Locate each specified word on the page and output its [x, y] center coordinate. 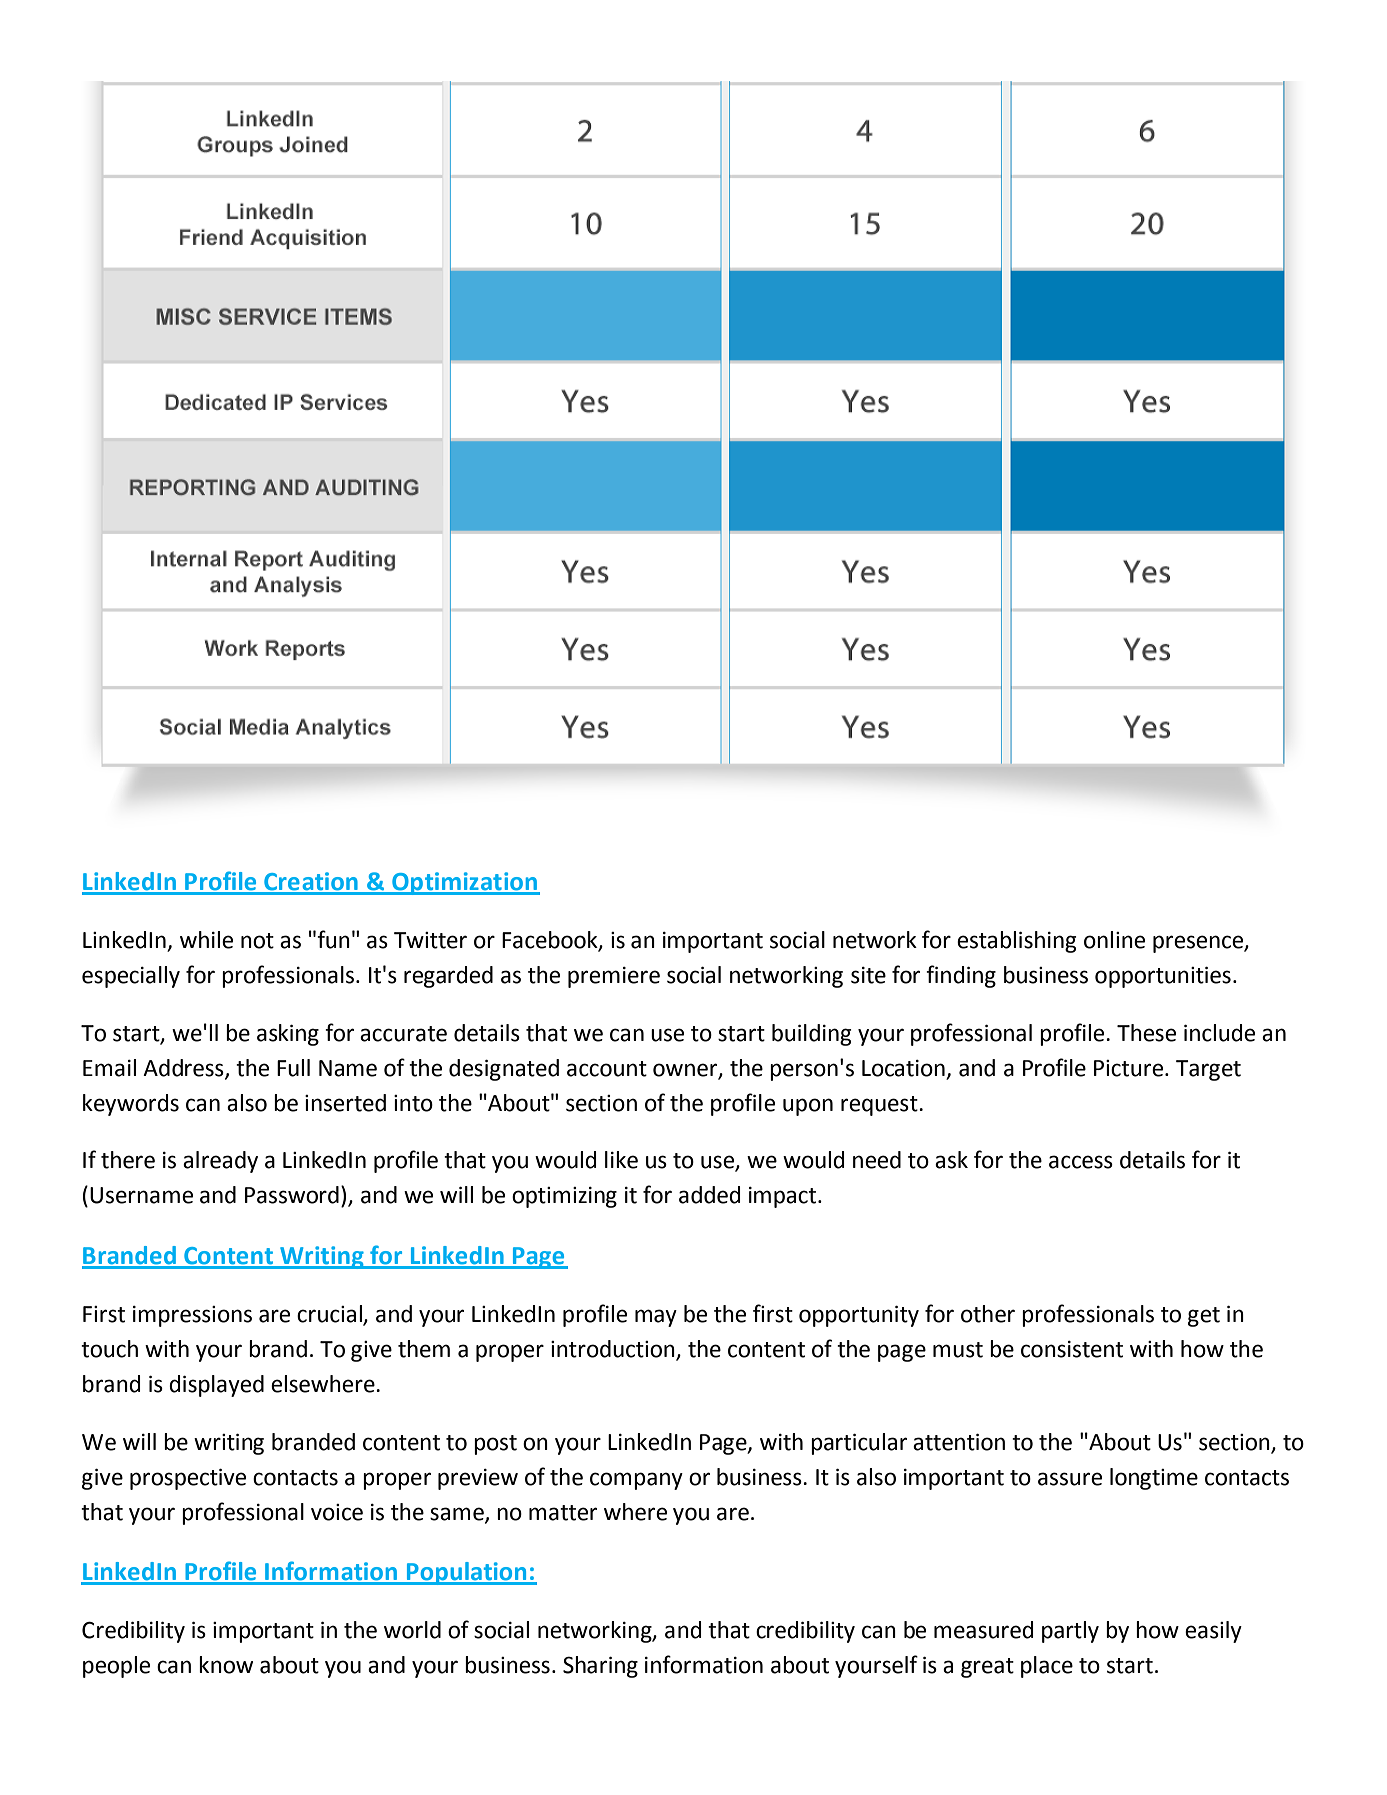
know [226, 1665]
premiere [614, 977]
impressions [192, 1316]
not [257, 941]
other [988, 1314]
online [1114, 940]
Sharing [600, 1667]
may [656, 1318]
